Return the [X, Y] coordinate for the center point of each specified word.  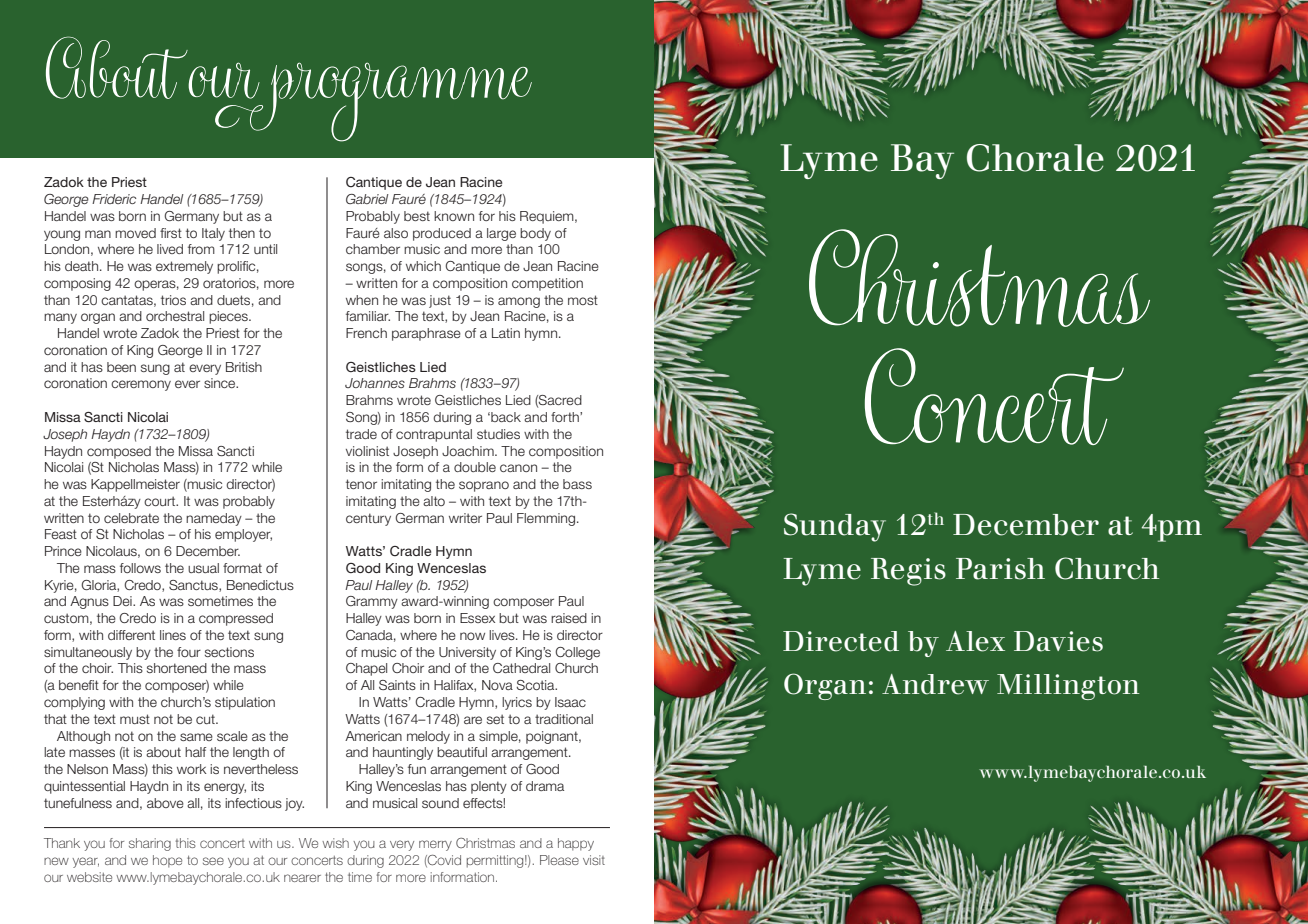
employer [243, 535]
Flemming [547, 519]
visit [594, 860]
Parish [1000, 569]
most [583, 300]
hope [167, 861]
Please [559, 860]
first [171, 233]
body [535, 234]
